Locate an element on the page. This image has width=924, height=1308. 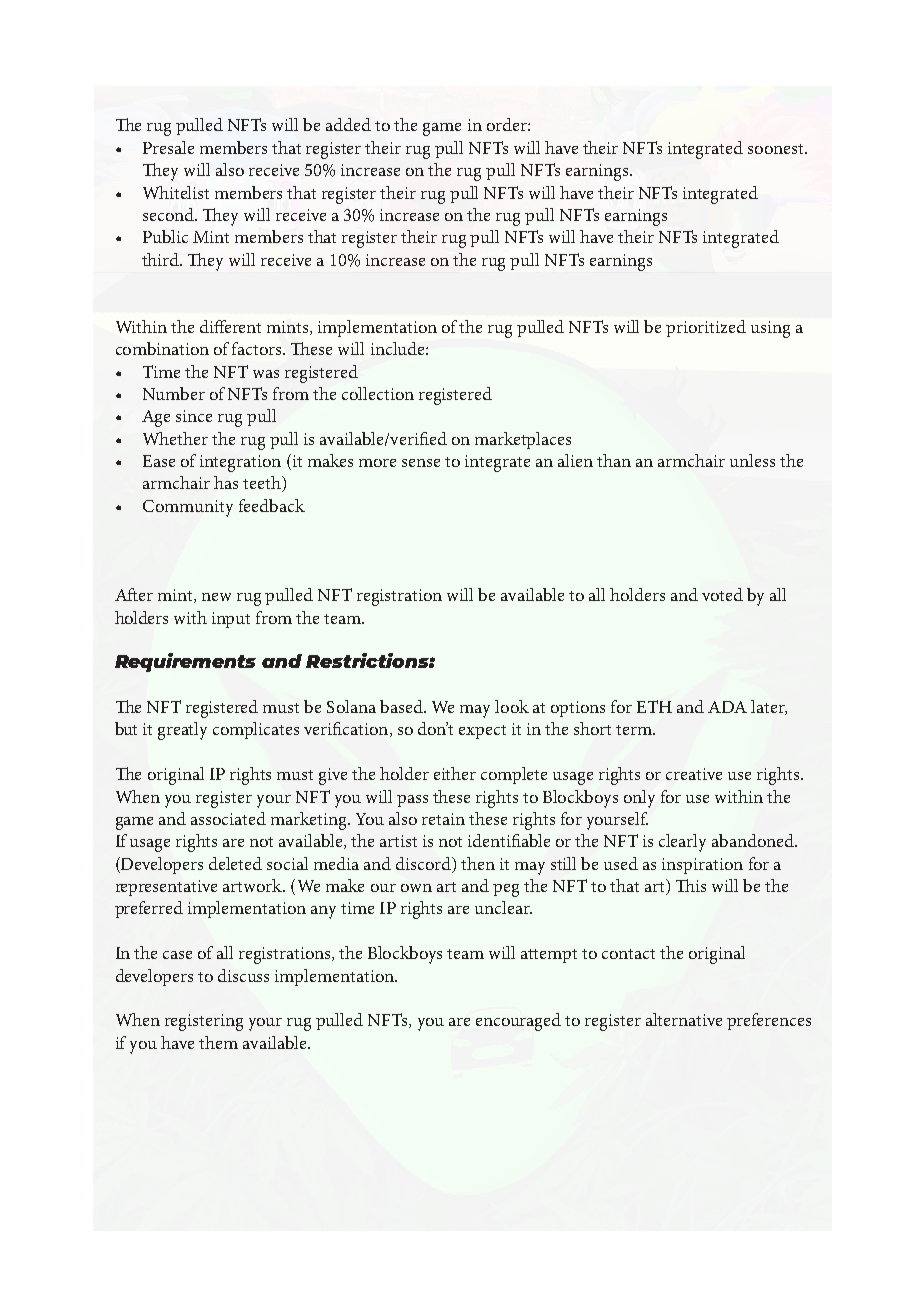
Community is located at coordinates (188, 508).
